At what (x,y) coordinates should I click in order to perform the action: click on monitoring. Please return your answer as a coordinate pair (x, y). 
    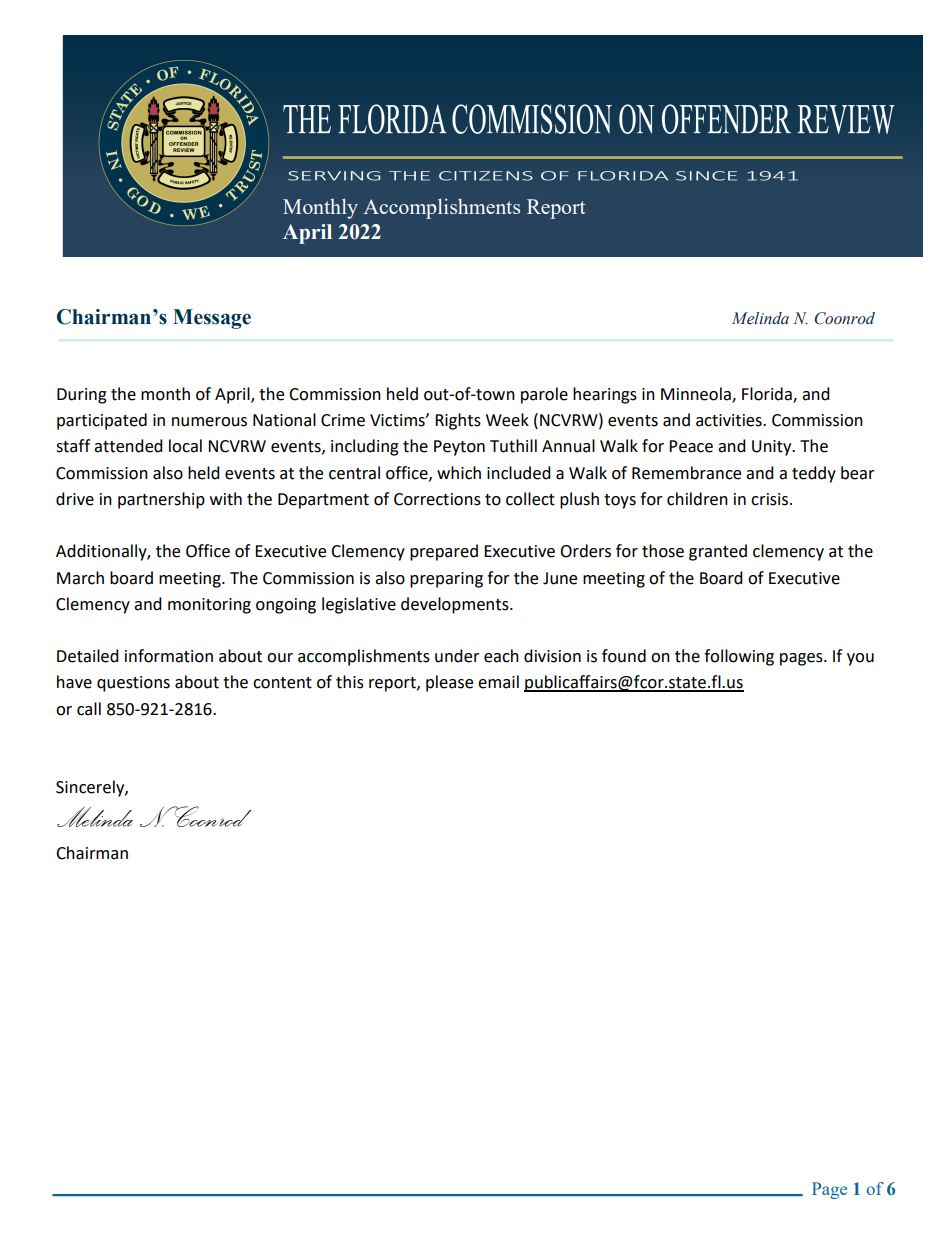
    Looking at the image, I should click on (209, 606).
